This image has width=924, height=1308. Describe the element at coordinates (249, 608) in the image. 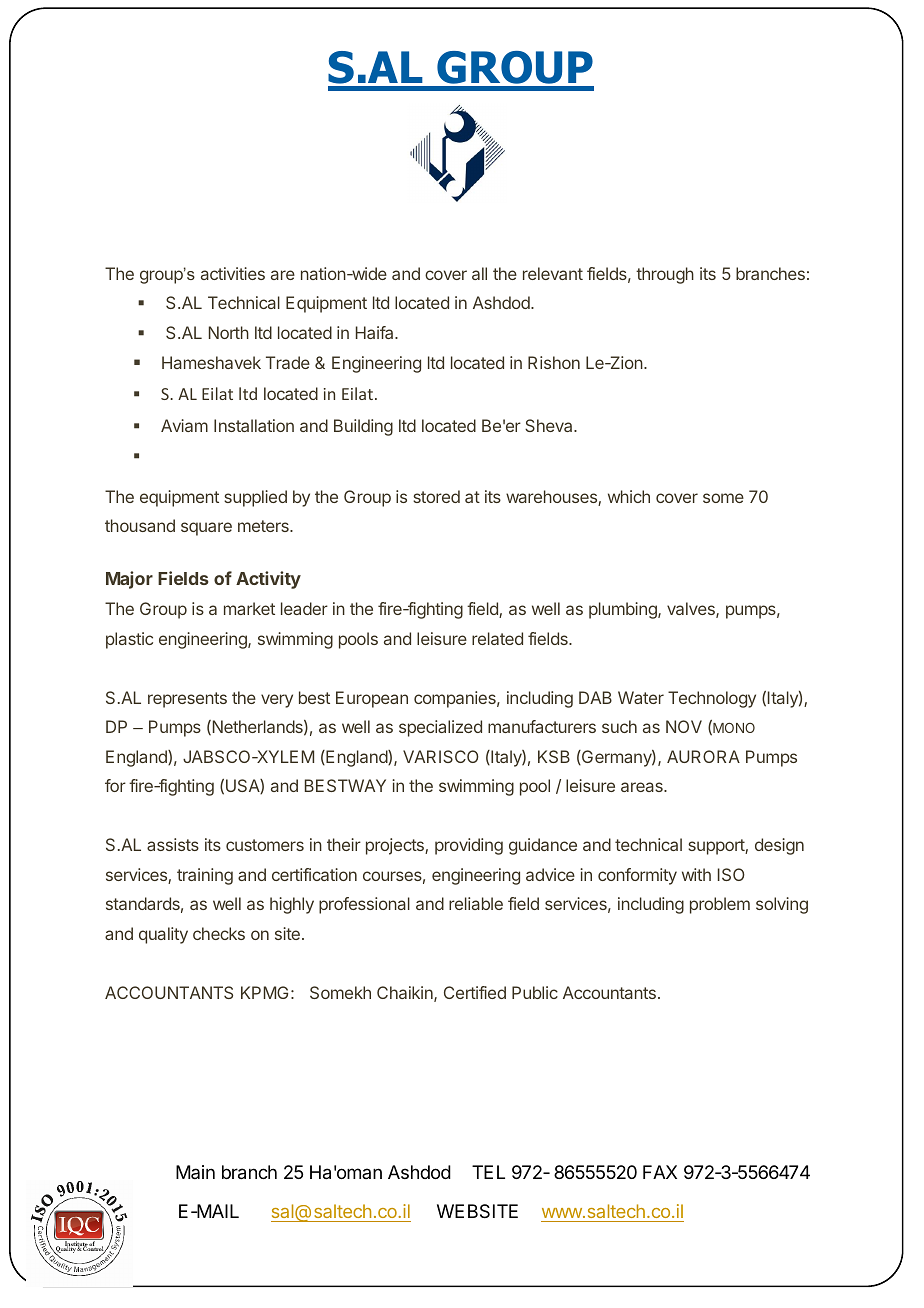

I see `market` at that location.
